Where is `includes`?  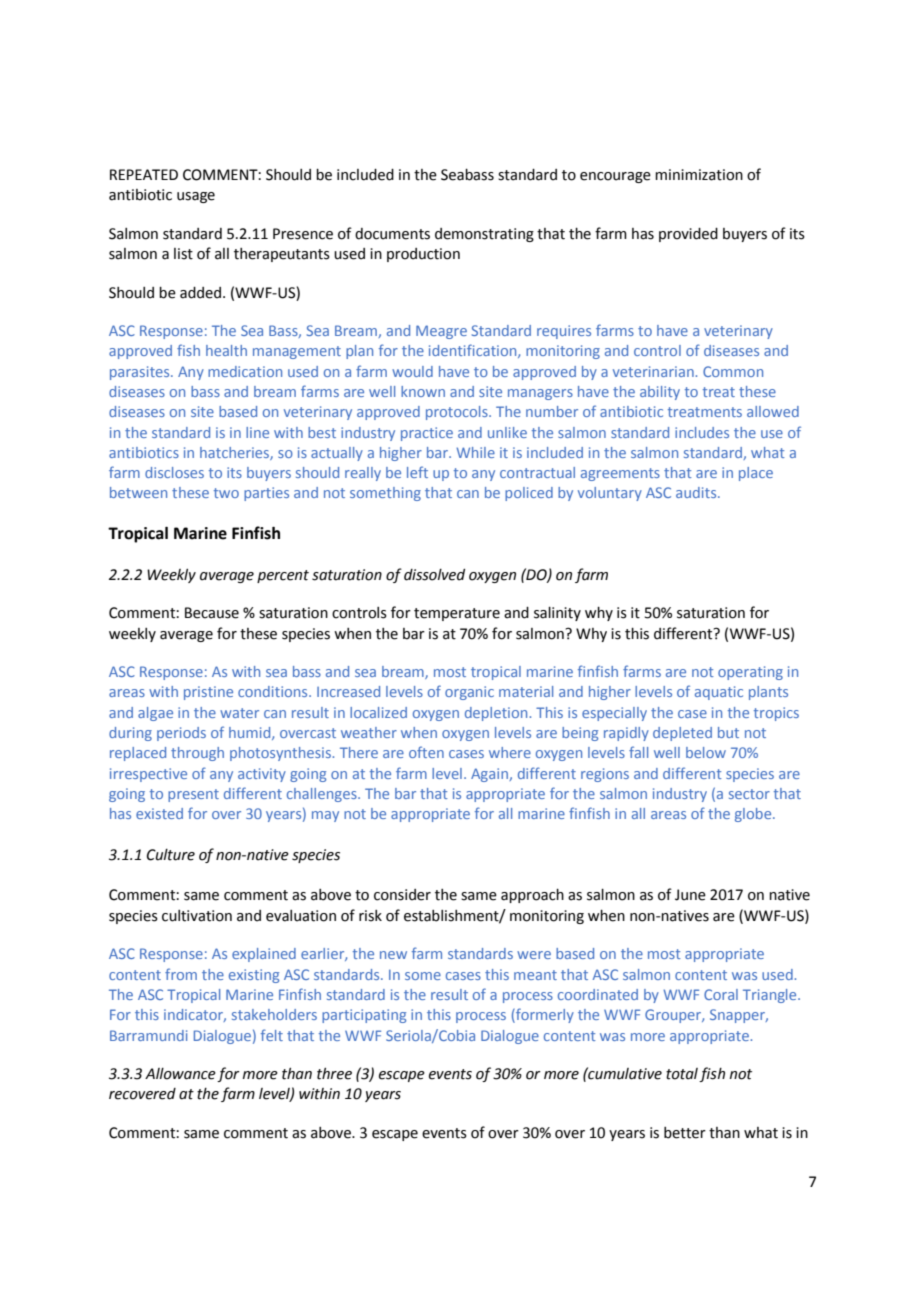 includes is located at coordinates (702, 432).
